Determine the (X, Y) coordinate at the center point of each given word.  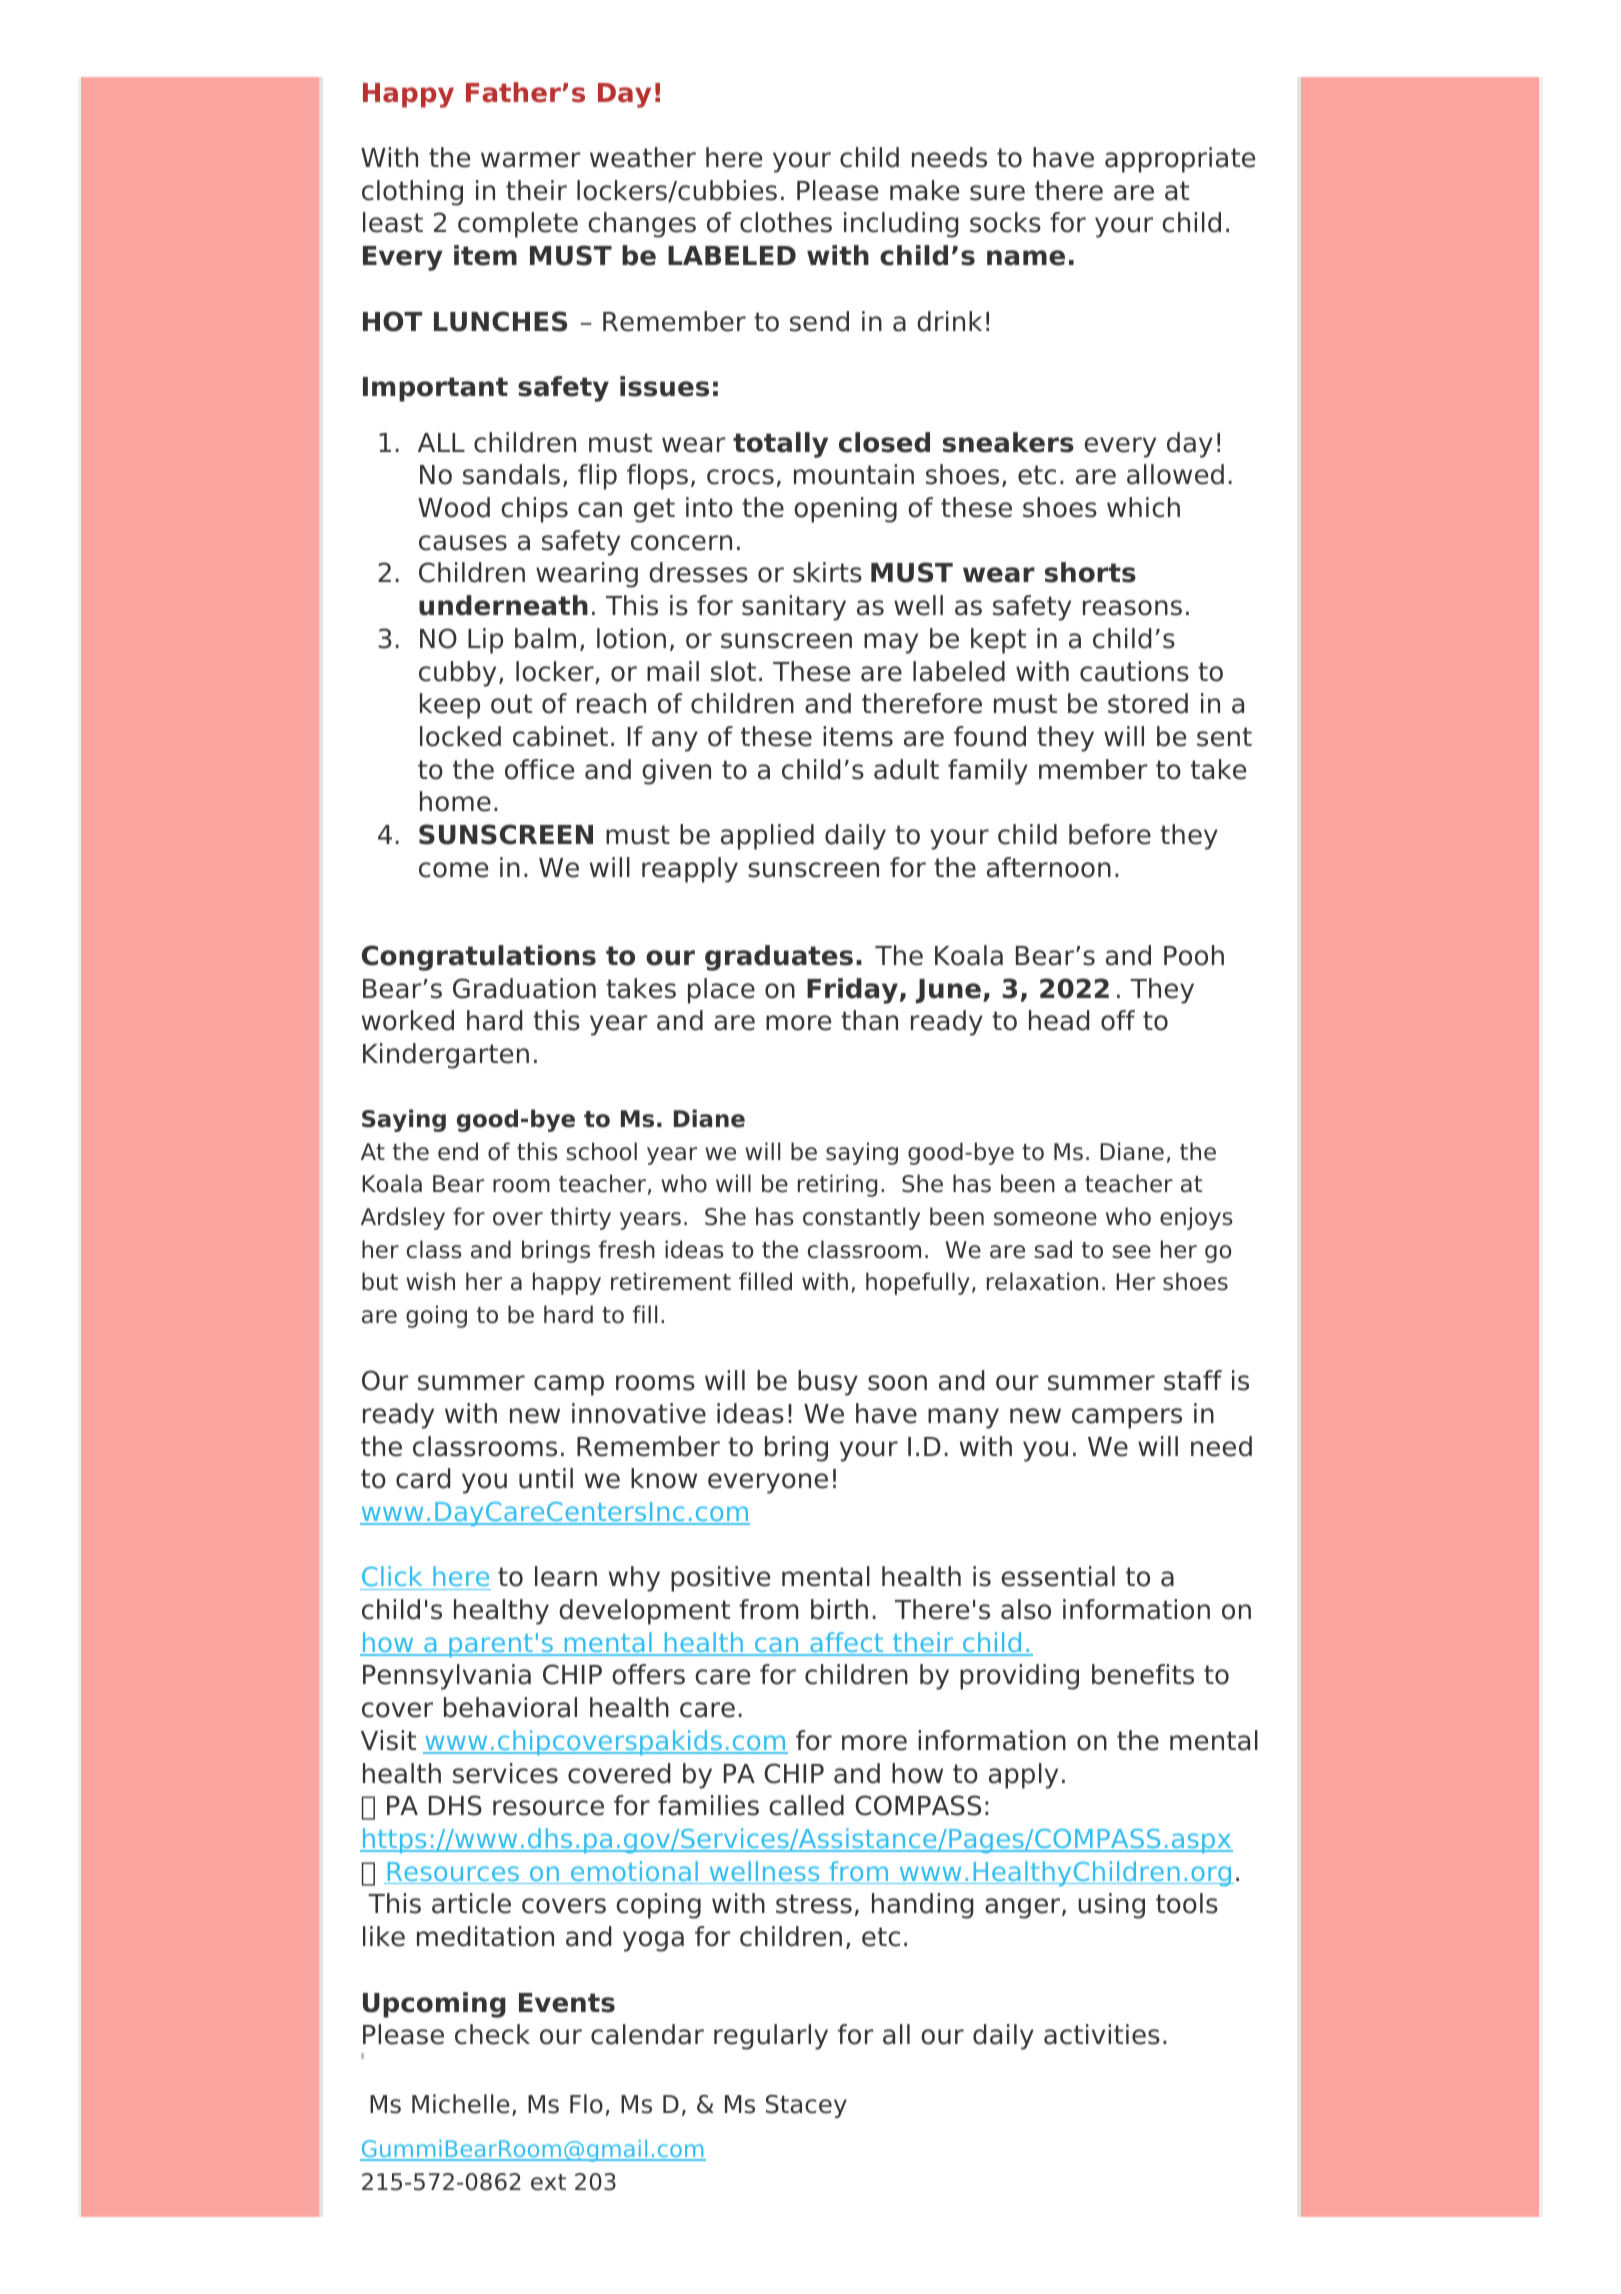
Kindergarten (446, 1056)
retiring (837, 1185)
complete (518, 225)
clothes (786, 222)
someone (1045, 1219)
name (1026, 258)
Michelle (461, 2104)
